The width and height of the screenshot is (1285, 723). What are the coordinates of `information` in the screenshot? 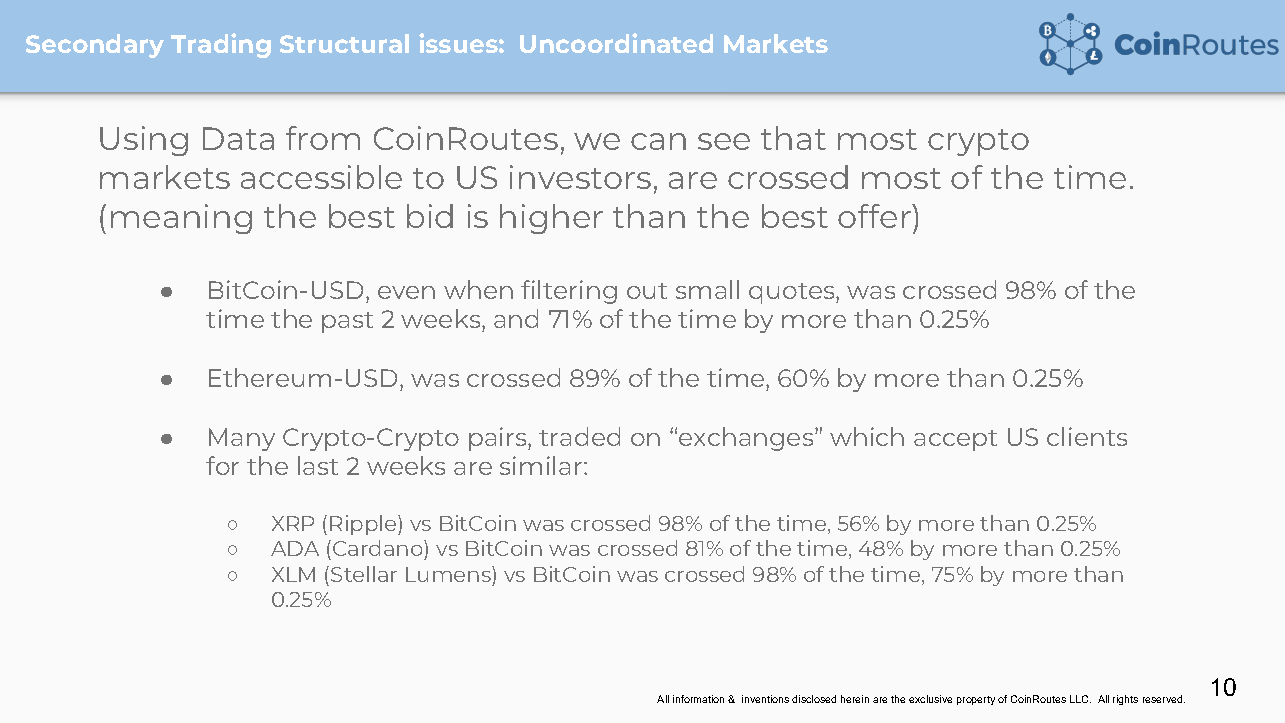 It's located at (698, 699).
